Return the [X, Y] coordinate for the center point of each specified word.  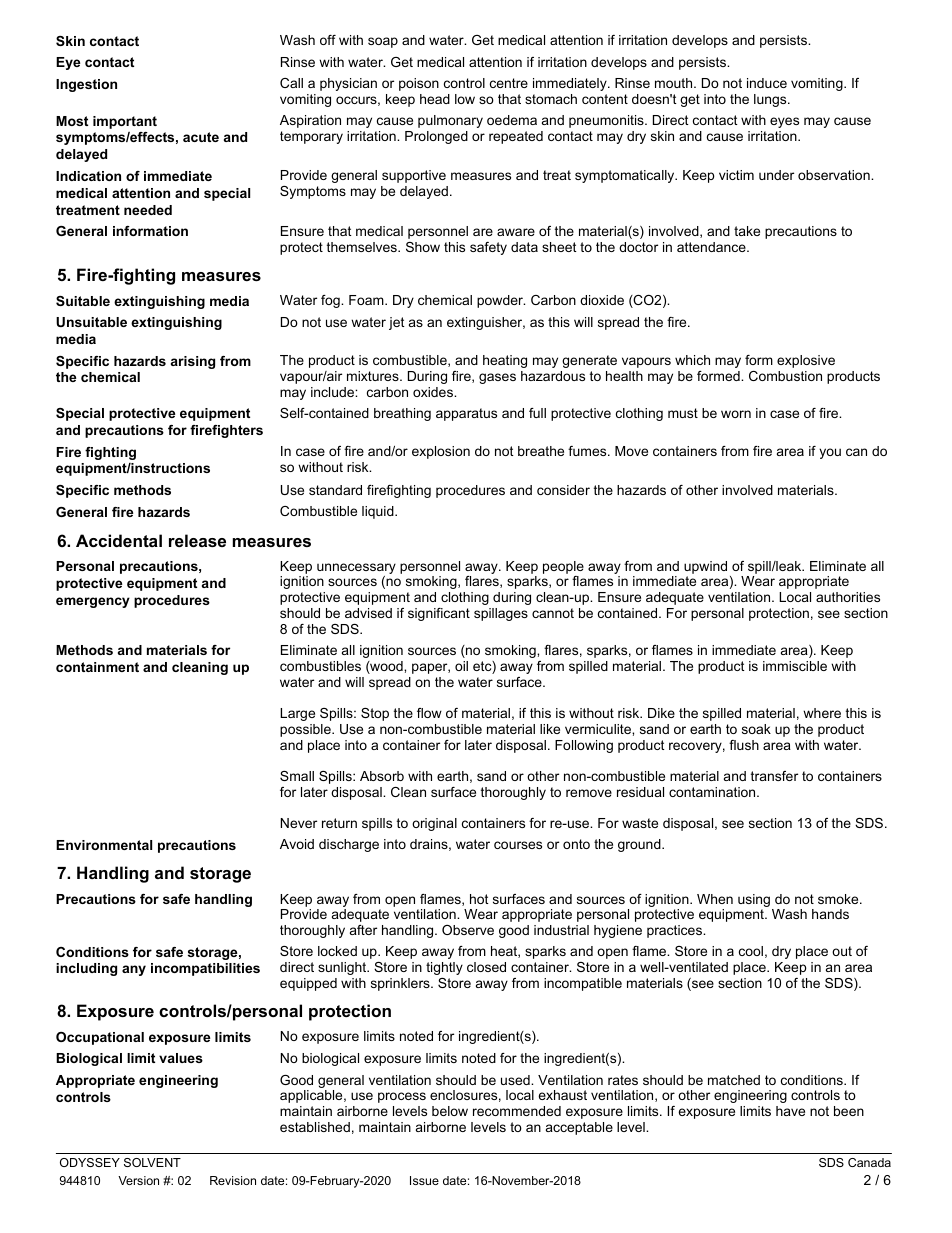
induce [767, 83]
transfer [774, 776]
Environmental [104, 845]
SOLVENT [152, 1162]
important [125, 122]
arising [193, 362]
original [434, 824]
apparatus [466, 414]
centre [509, 83]
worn [736, 414]
